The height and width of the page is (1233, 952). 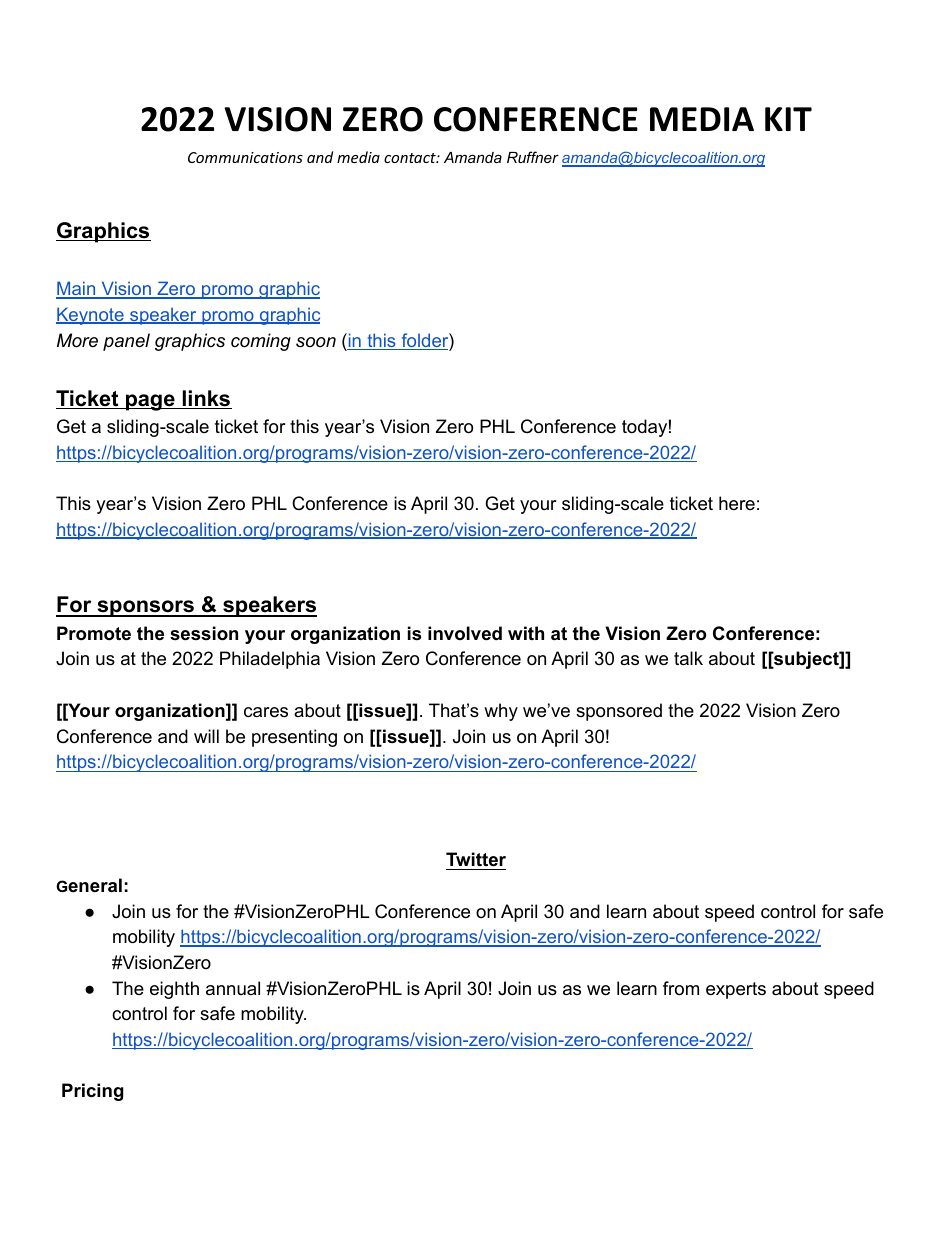 What do you see at coordinates (245, 157) in the page?
I see `Communications` at bounding box center [245, 157].
